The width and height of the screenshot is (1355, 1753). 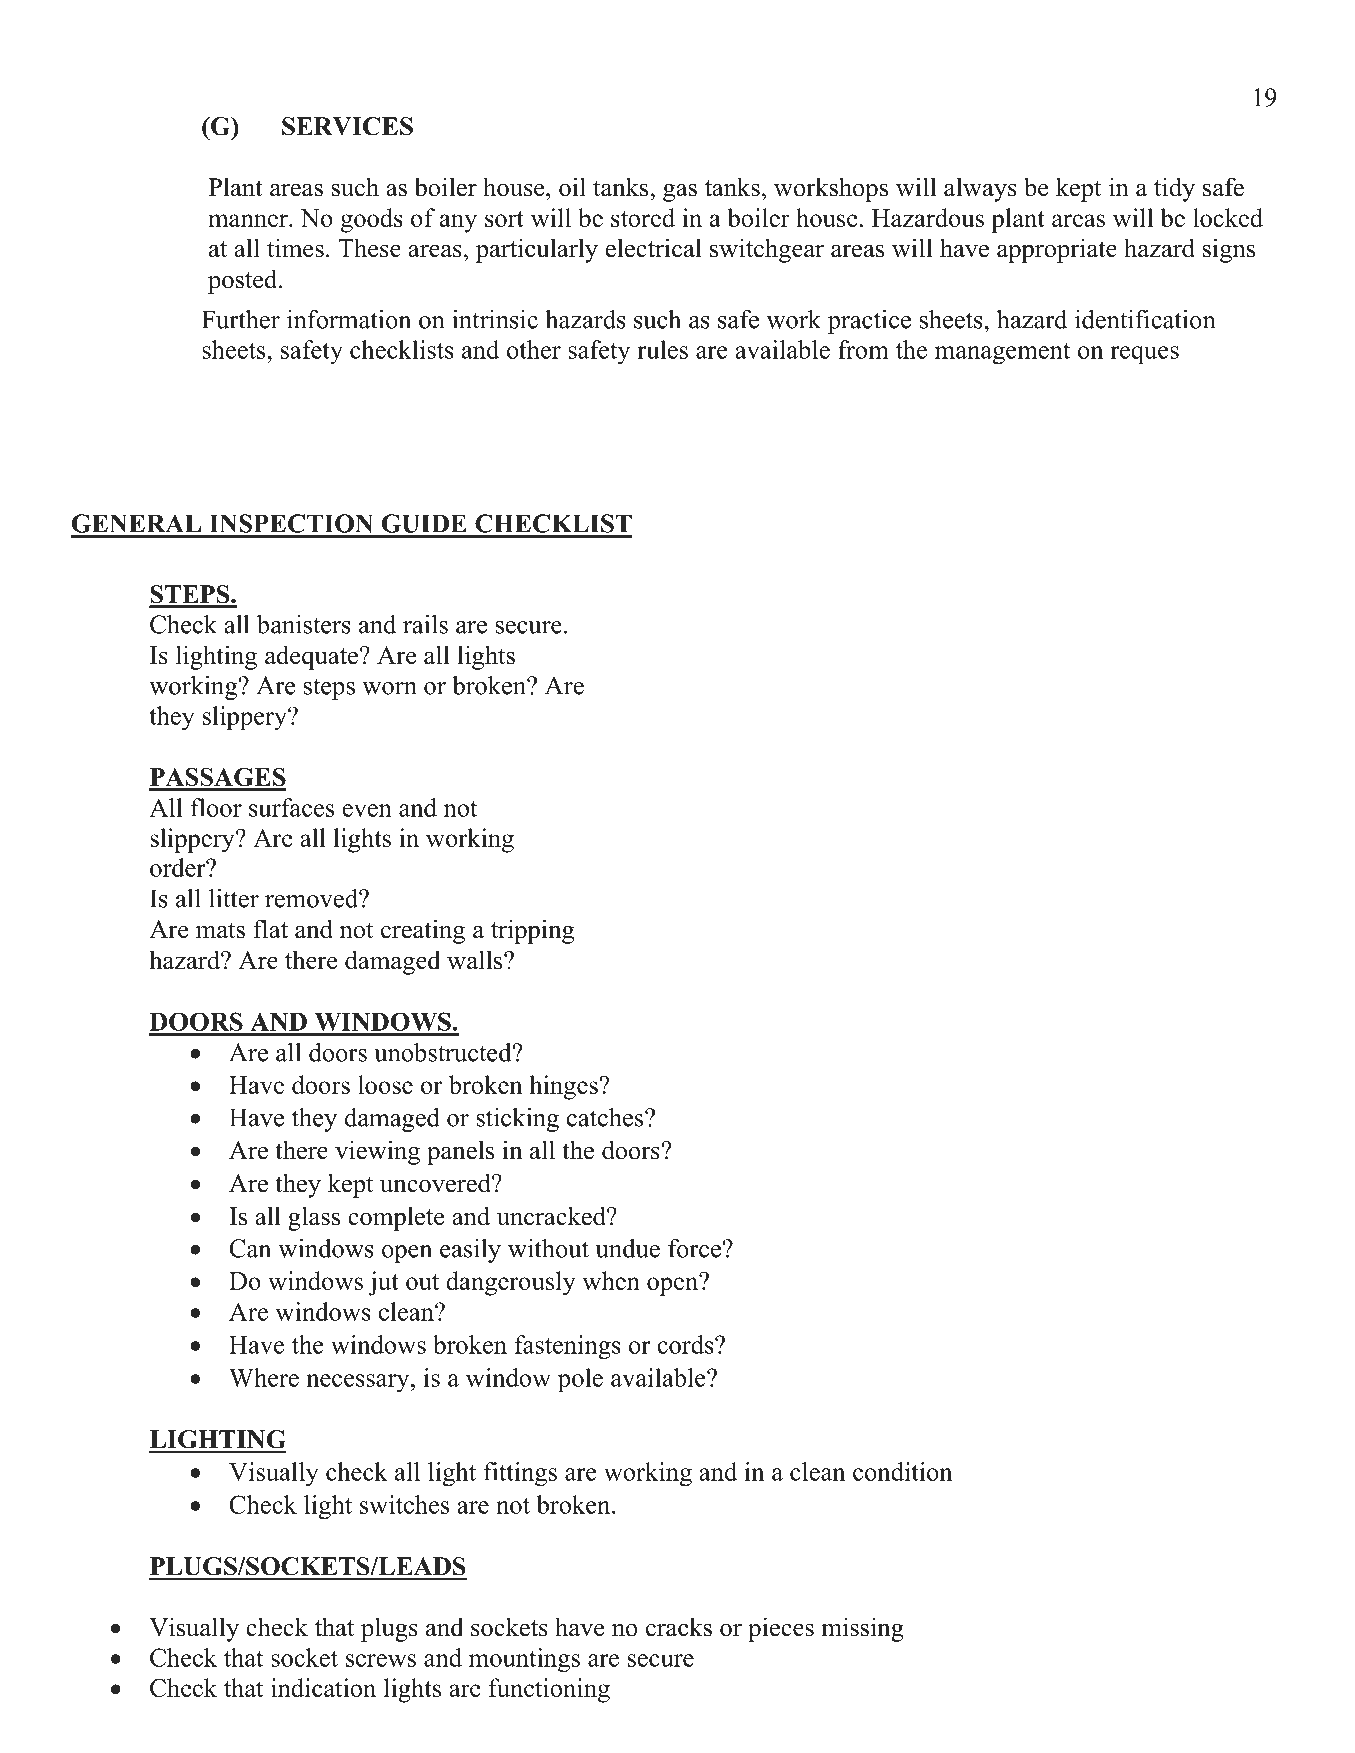 What do you see at coordinates (862, 1629) in the screenshot?
I see `missing` at bounding box center [862, 1629].
